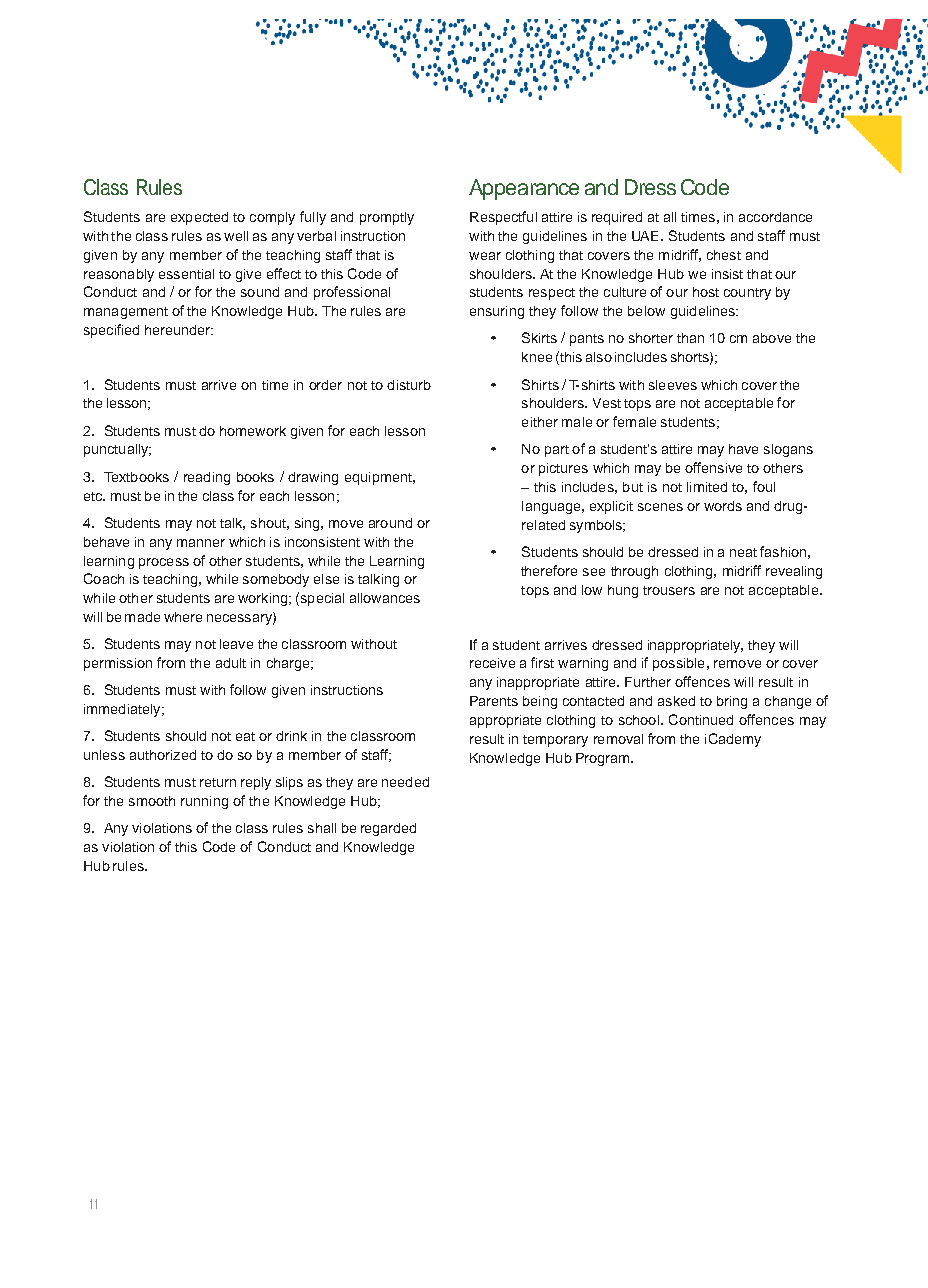  What do you see at coordinates (199, 218) in the screenshot?
I see `expected` at bounding box center [199, 218].
